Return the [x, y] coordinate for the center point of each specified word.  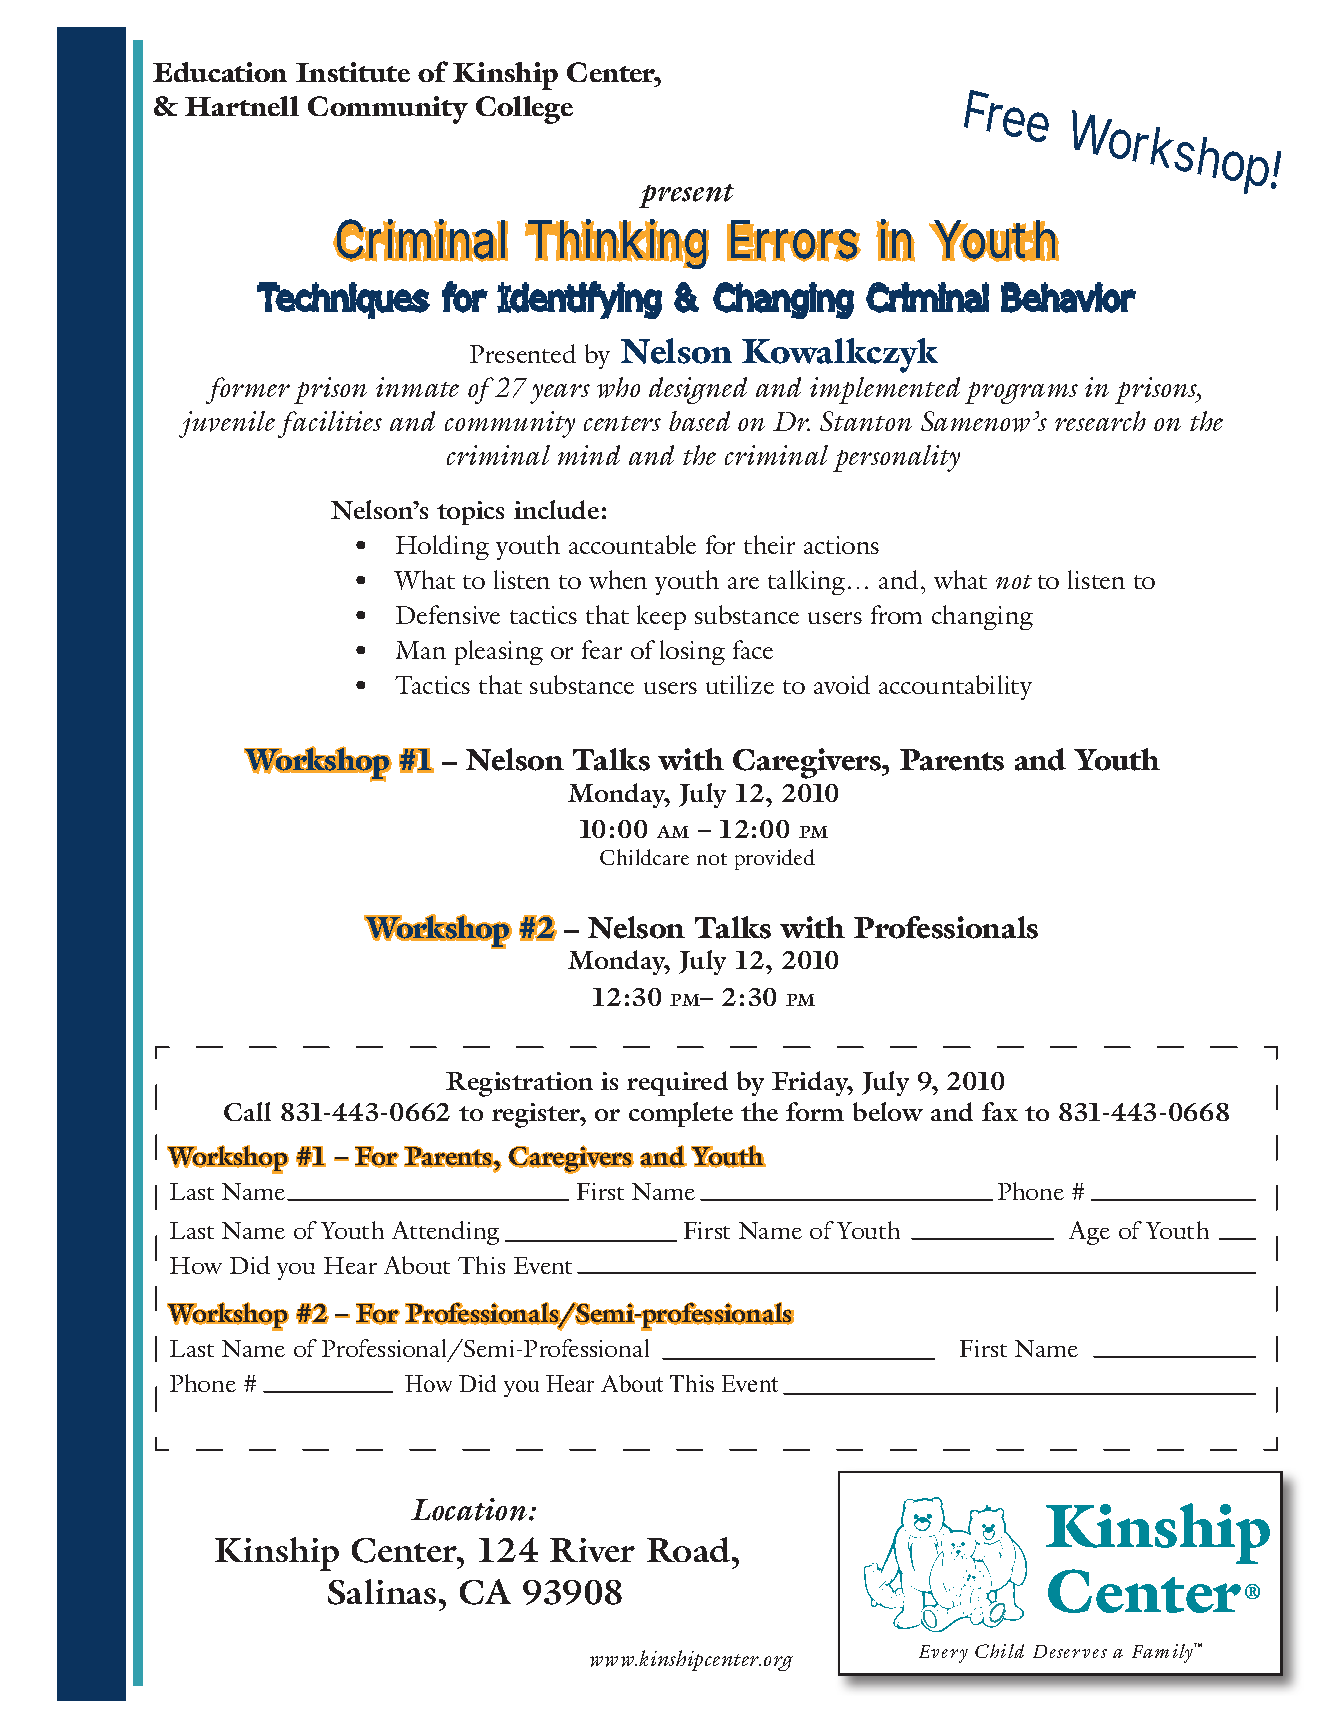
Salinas [382, 1592]
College [524, 110]
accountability [955, 687]
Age [1089, 1233]
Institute [353, 72]
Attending [445, 1233]
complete [681, 1114]
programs [1021, 393]
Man [421, 650]
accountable [632, 544]
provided [775, 859]
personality [896, 458]
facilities [330, 424]
